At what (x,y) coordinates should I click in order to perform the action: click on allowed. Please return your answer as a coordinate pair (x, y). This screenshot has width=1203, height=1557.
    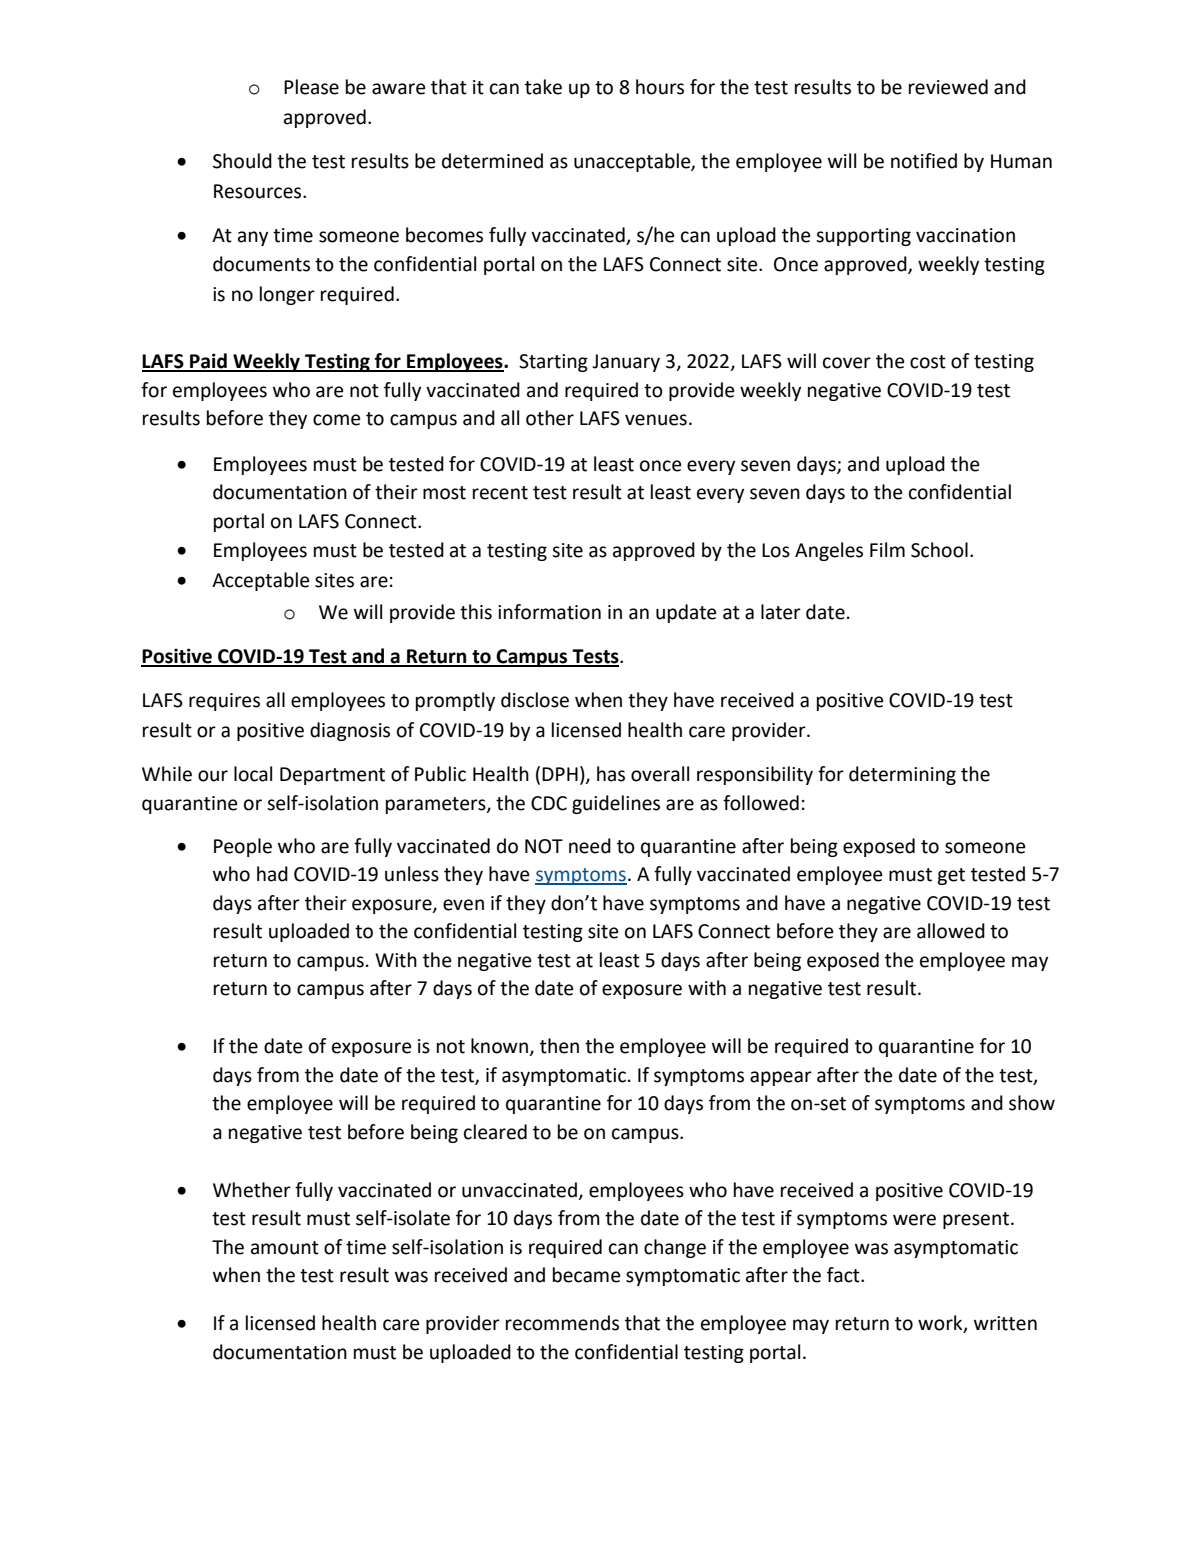
    Looking at the image, I should click on (951, 931).
